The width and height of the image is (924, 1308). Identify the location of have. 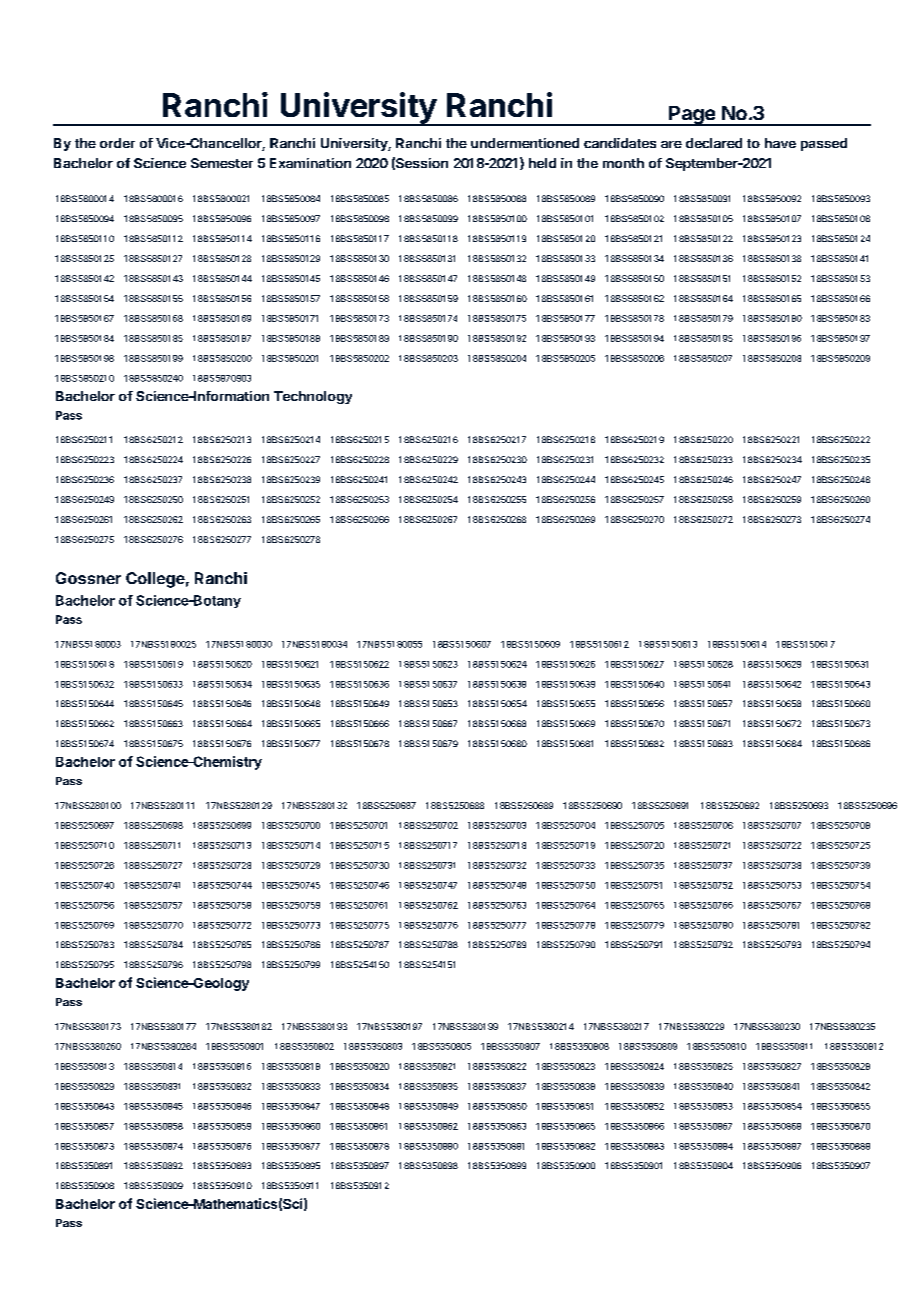
(780, 143).
